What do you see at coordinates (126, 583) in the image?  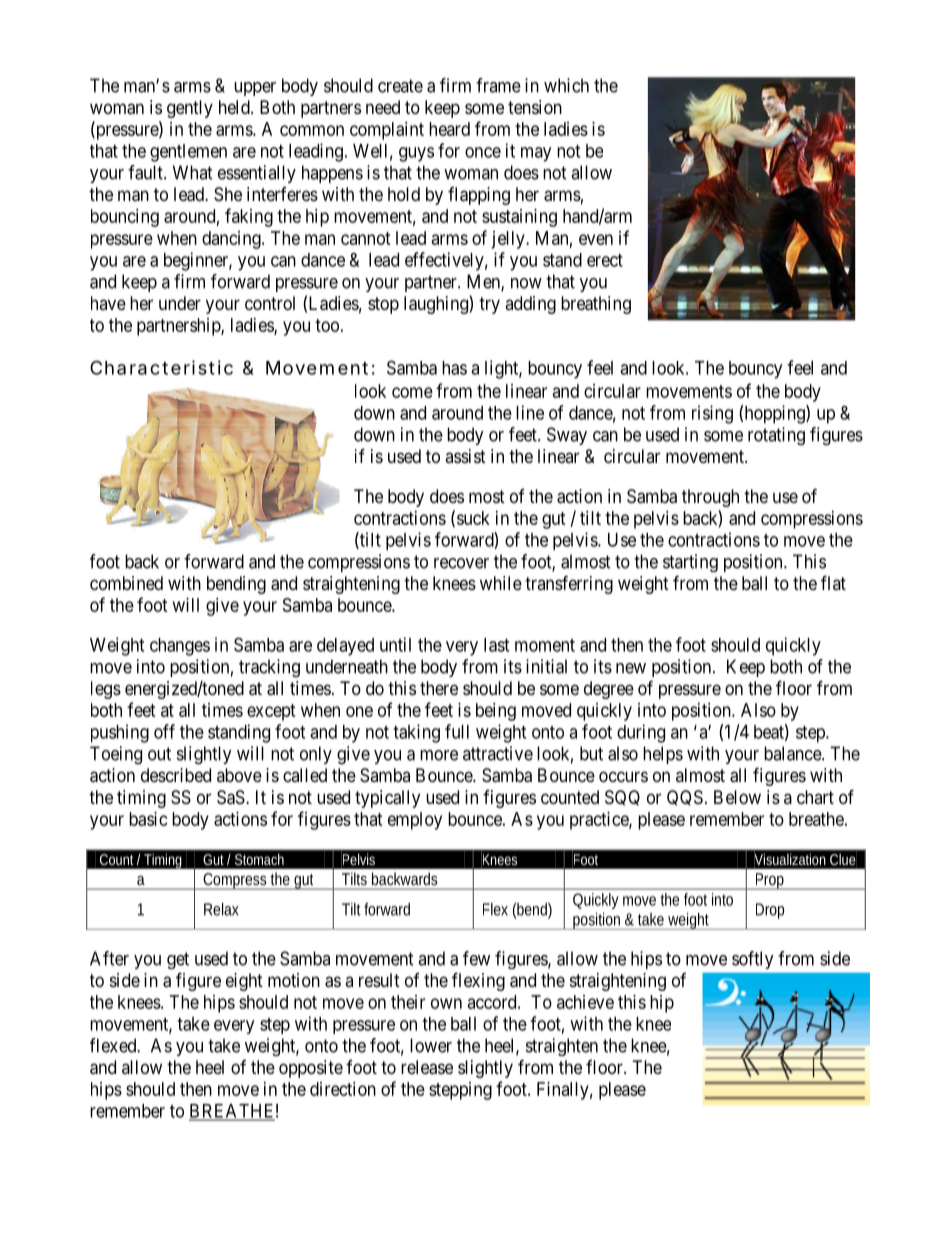 I see `combined` at bounding box center [126, 583].
